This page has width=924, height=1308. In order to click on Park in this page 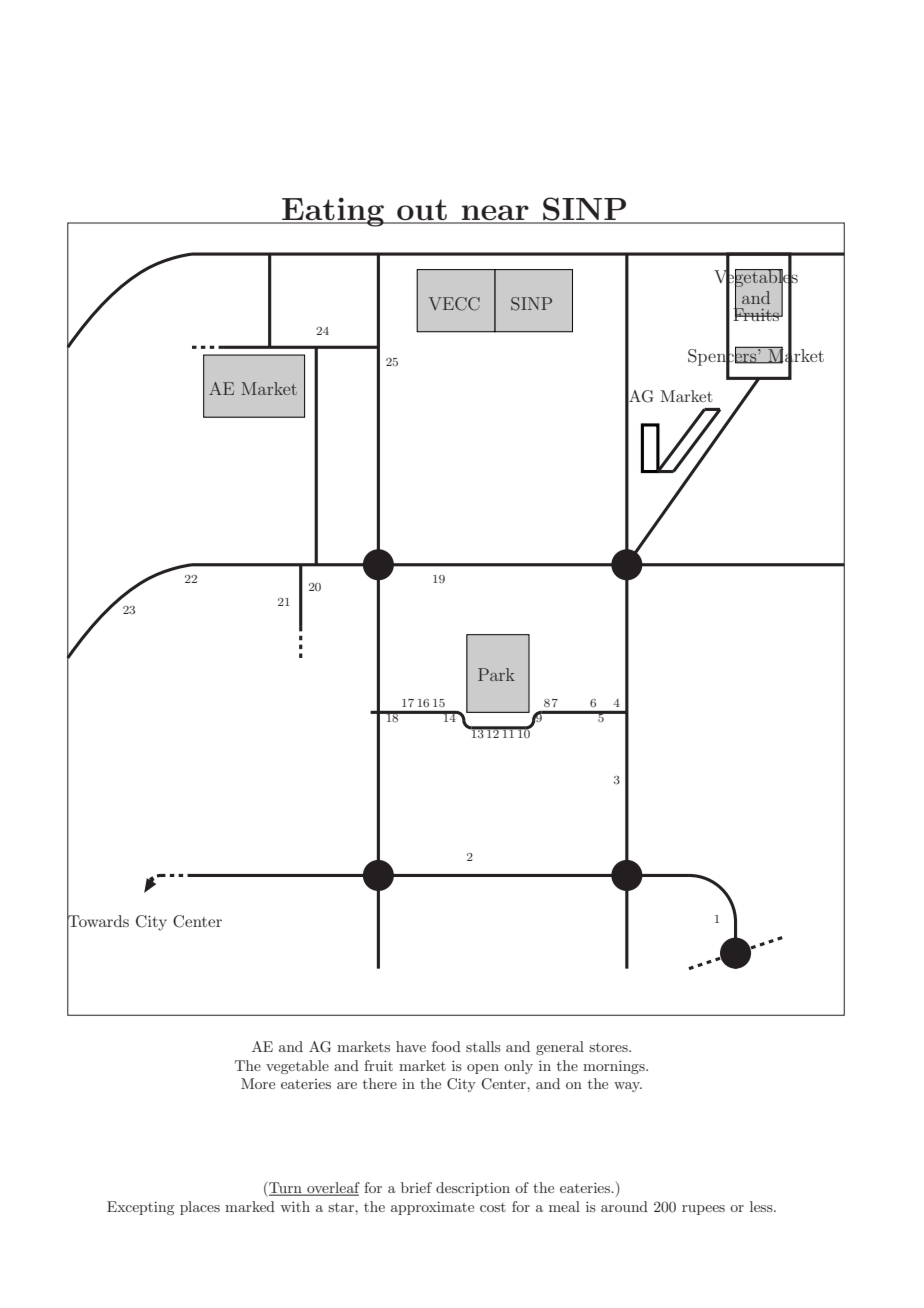, I will do `click(496, 674)`.
